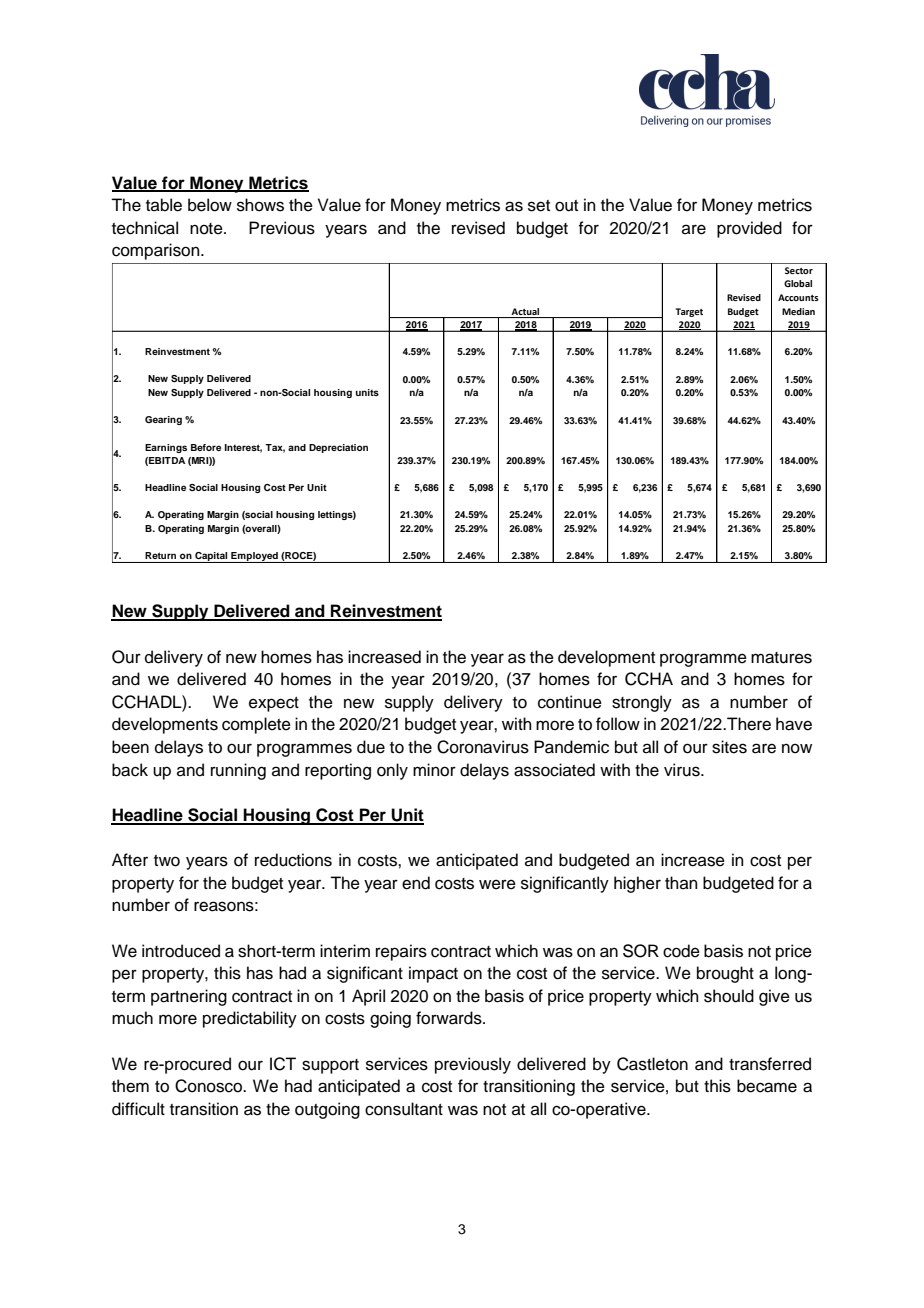 The width and height of the screenshot is (924, 1308). Describe the element at coordinates (404, 1109) in the screenshot. I see `consultant` at that location.
